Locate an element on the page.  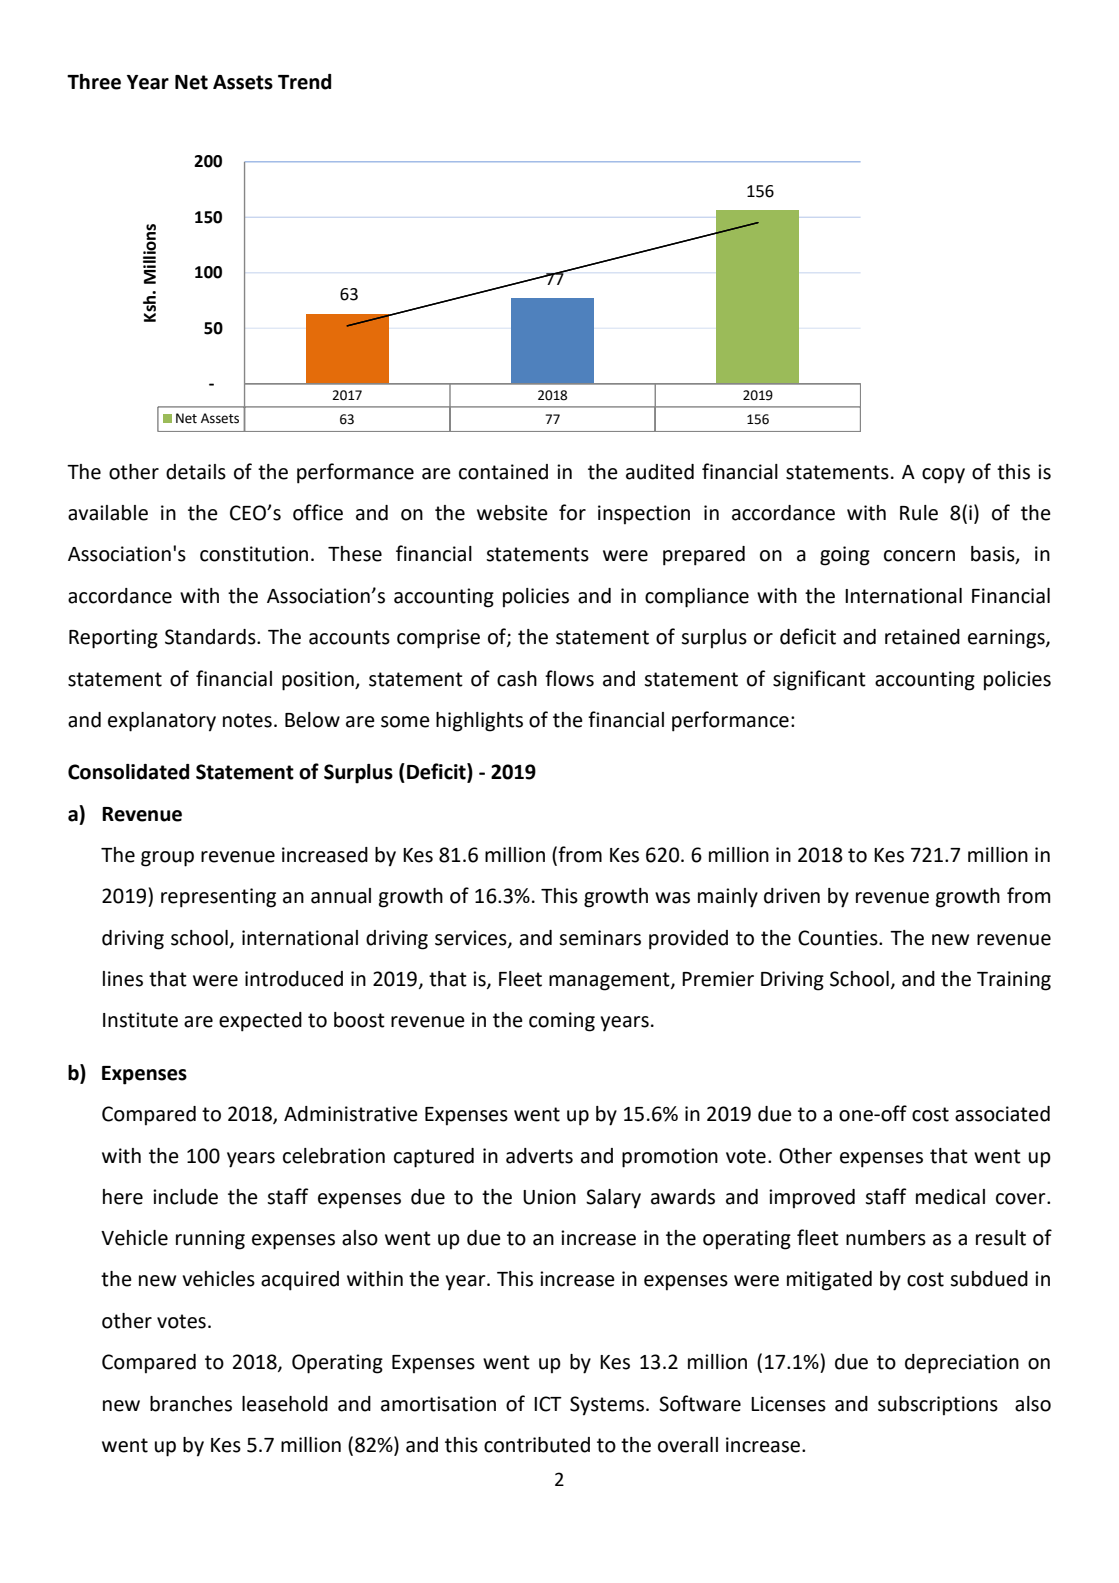
branches is located at coordinates (191, 1404).
